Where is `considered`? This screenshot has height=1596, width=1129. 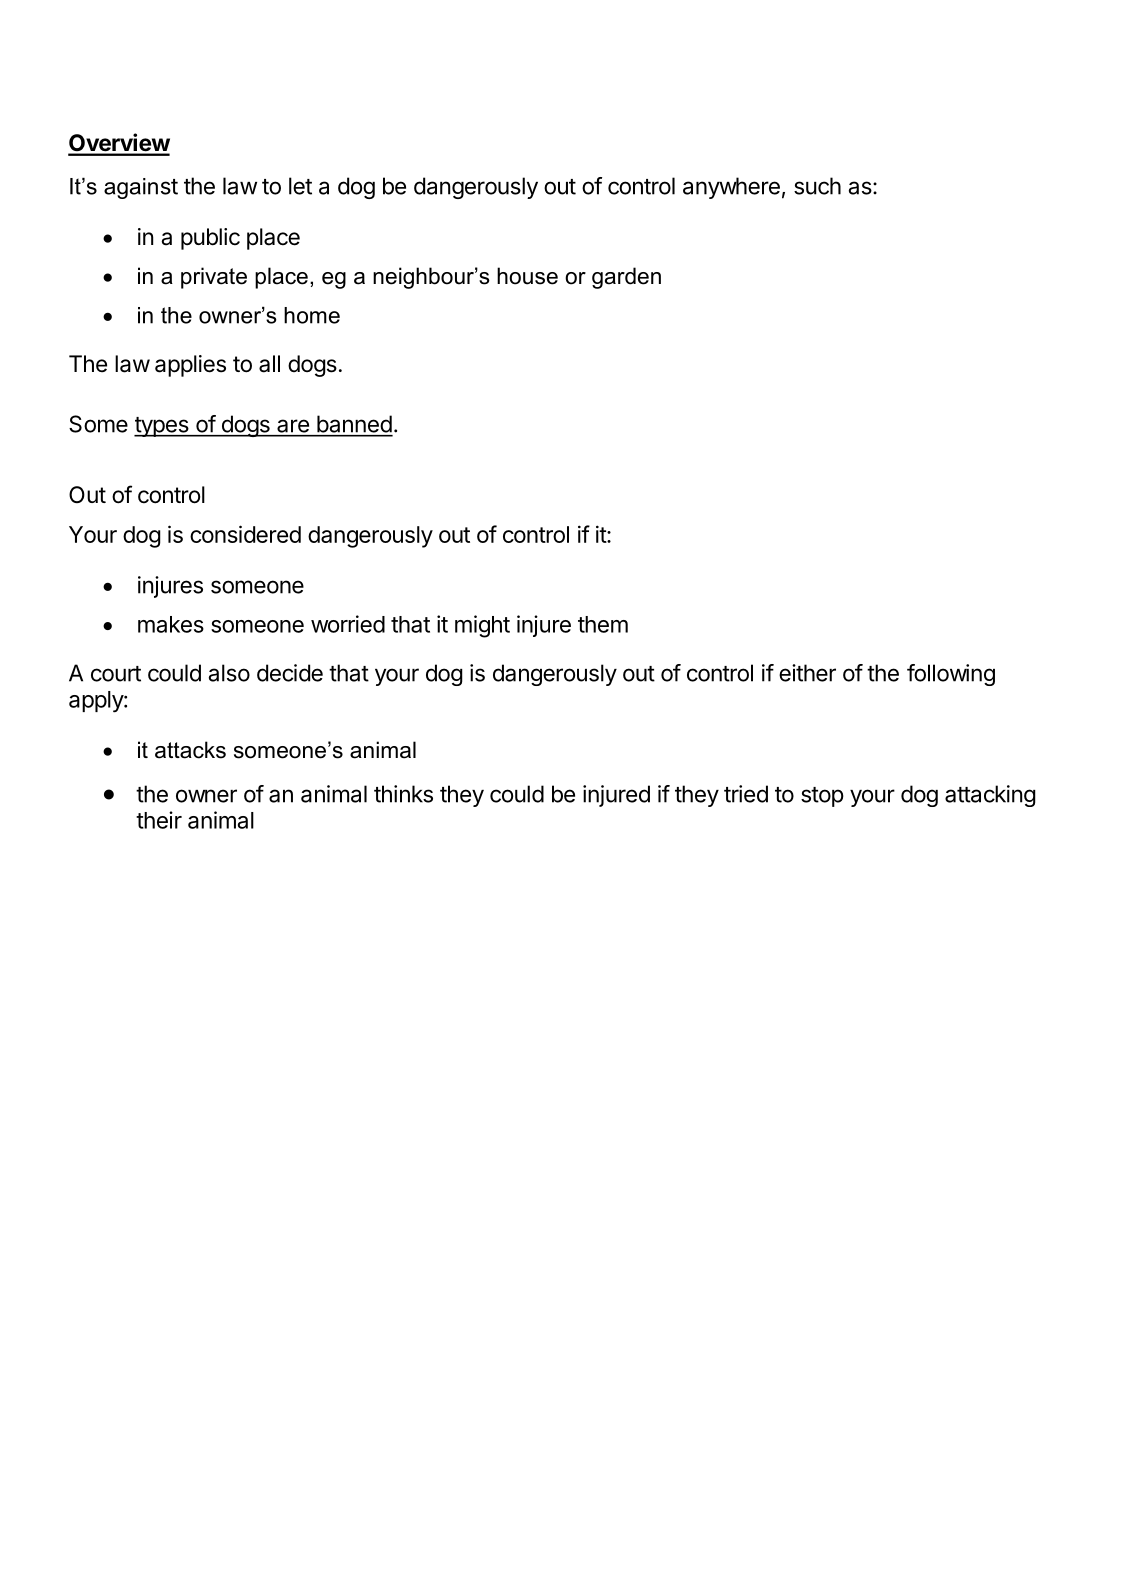 considered is located at coordinates (245, 534).
